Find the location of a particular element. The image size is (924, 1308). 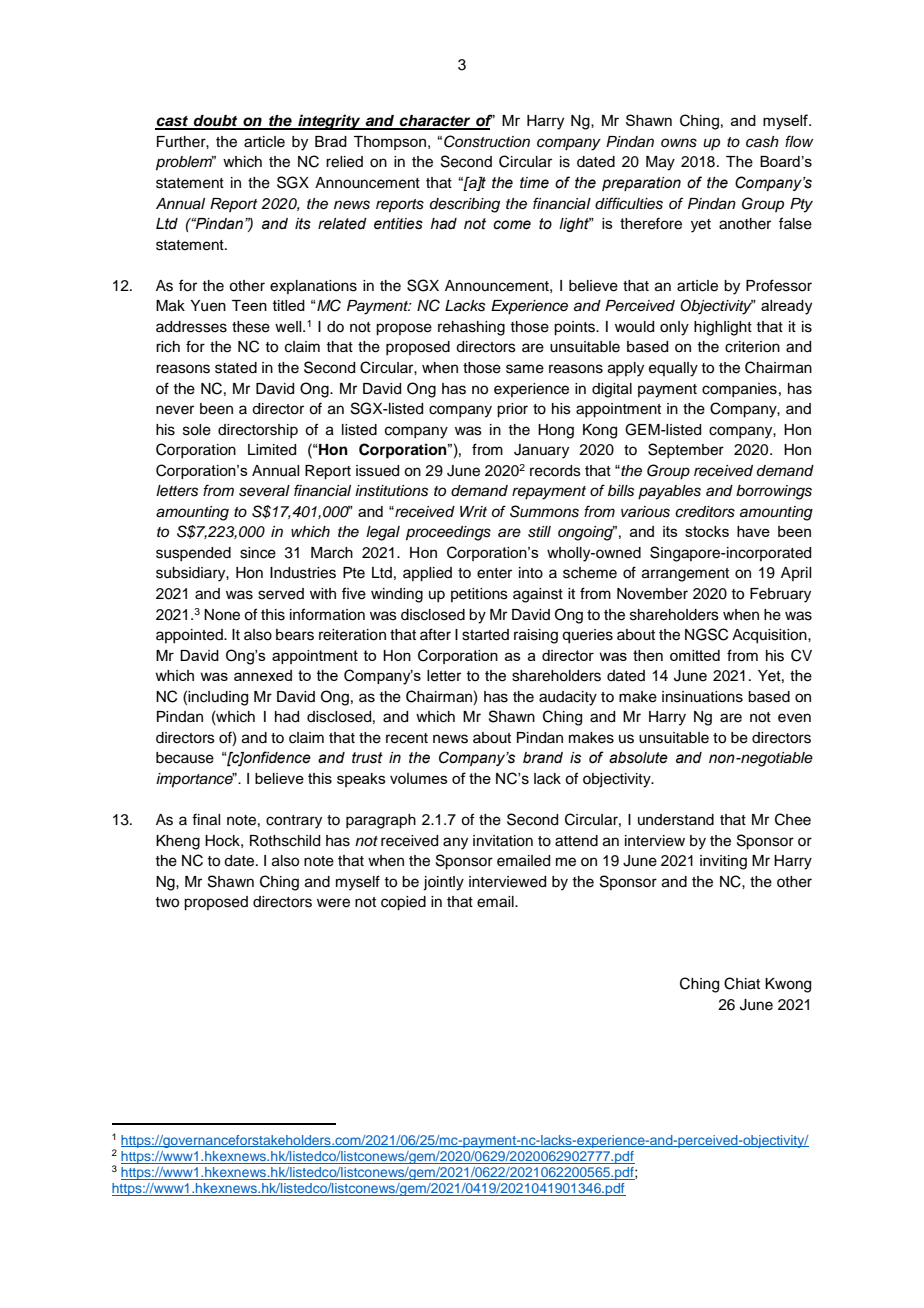

because is located at coordinates (185, 758).
